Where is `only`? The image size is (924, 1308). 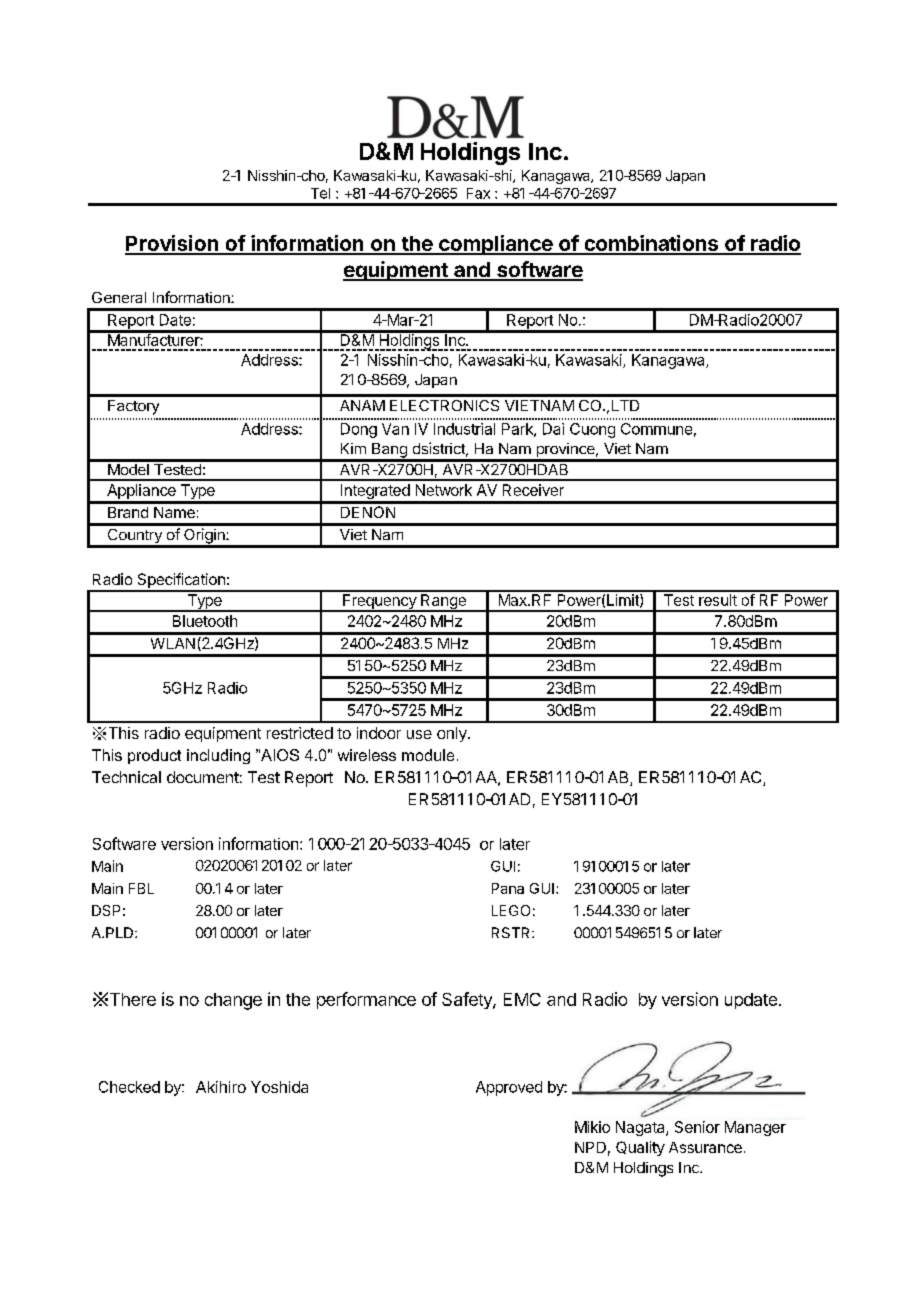 only is located at coordinates (453, 734).
